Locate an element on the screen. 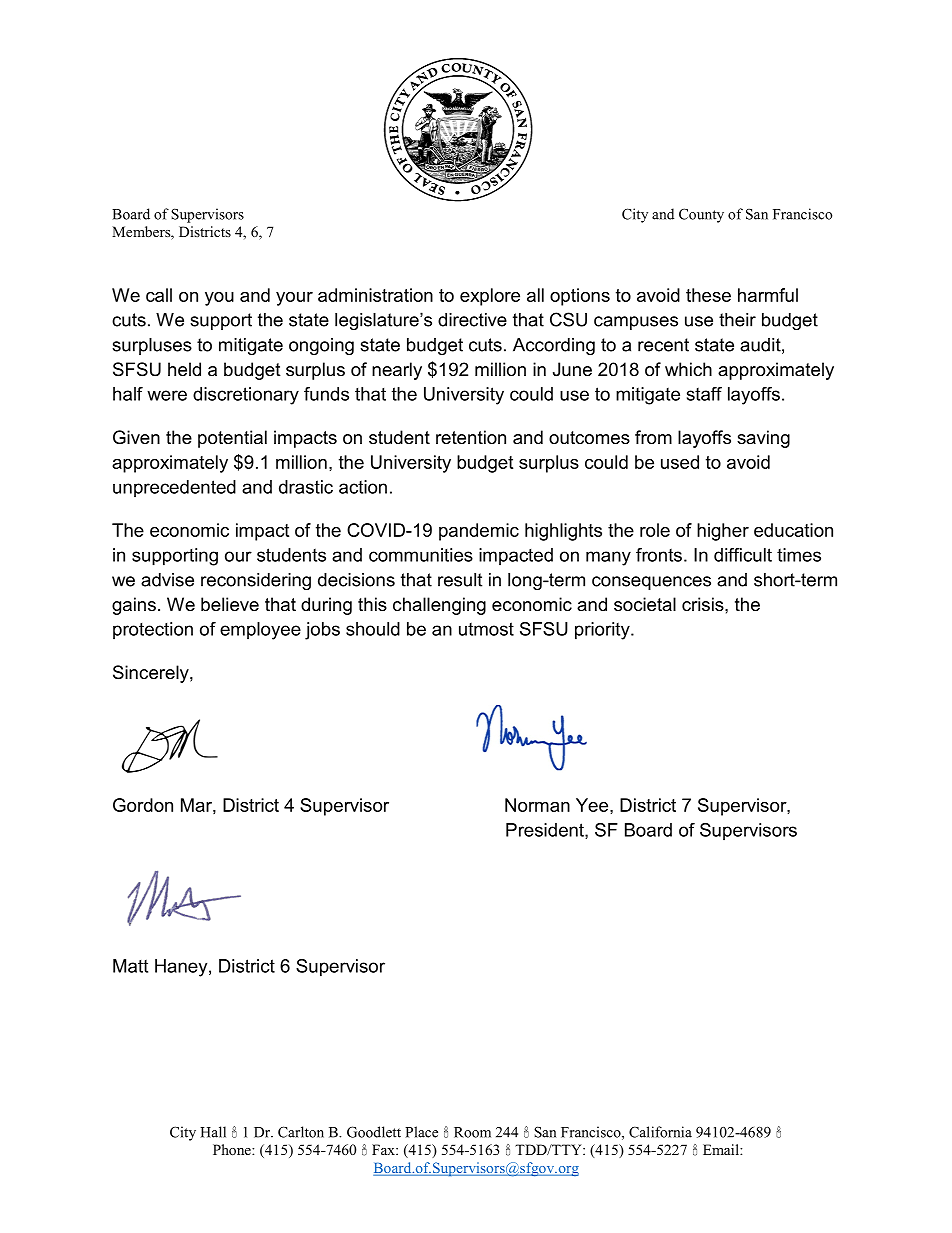  call is located at coordinates (159, 295).
